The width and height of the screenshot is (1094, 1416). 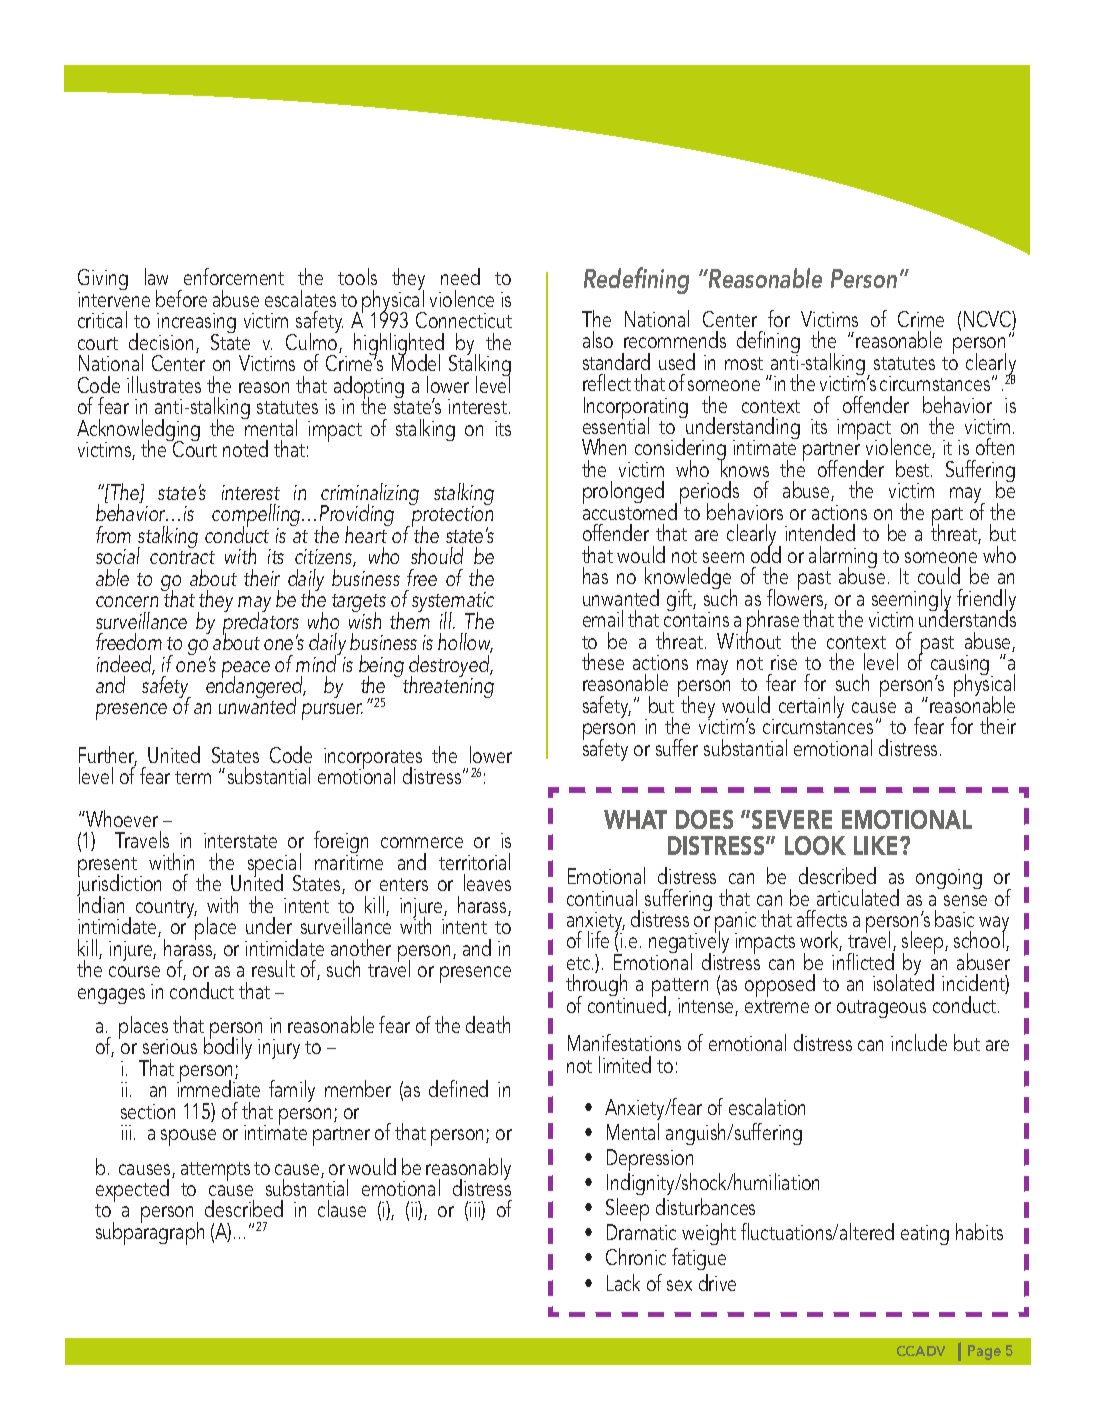 What do you see at coordinates (603, 618) in the screenshot?
I see `email` at bounding box center [603, 618].
